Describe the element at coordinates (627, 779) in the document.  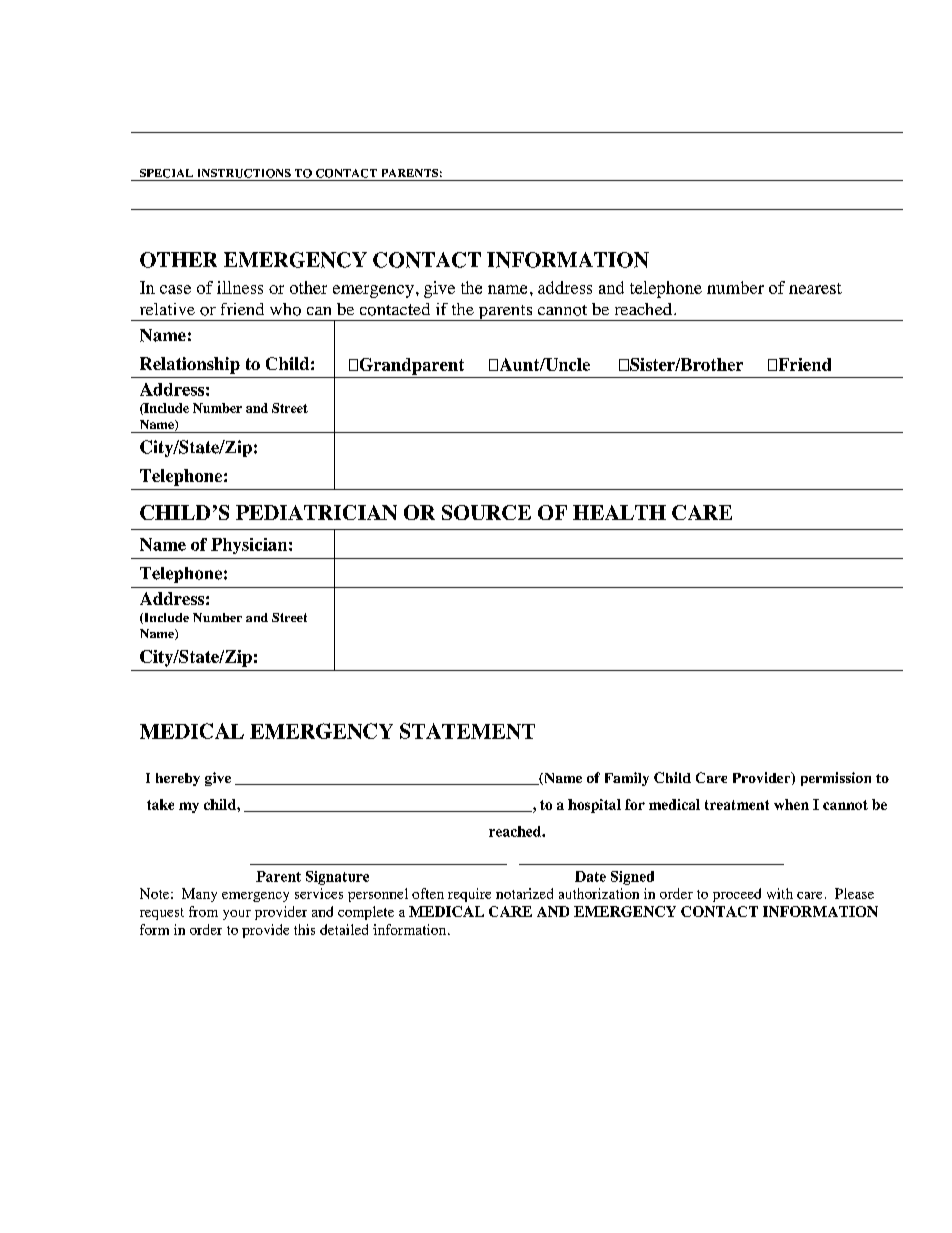
I see `Family` at that location.
